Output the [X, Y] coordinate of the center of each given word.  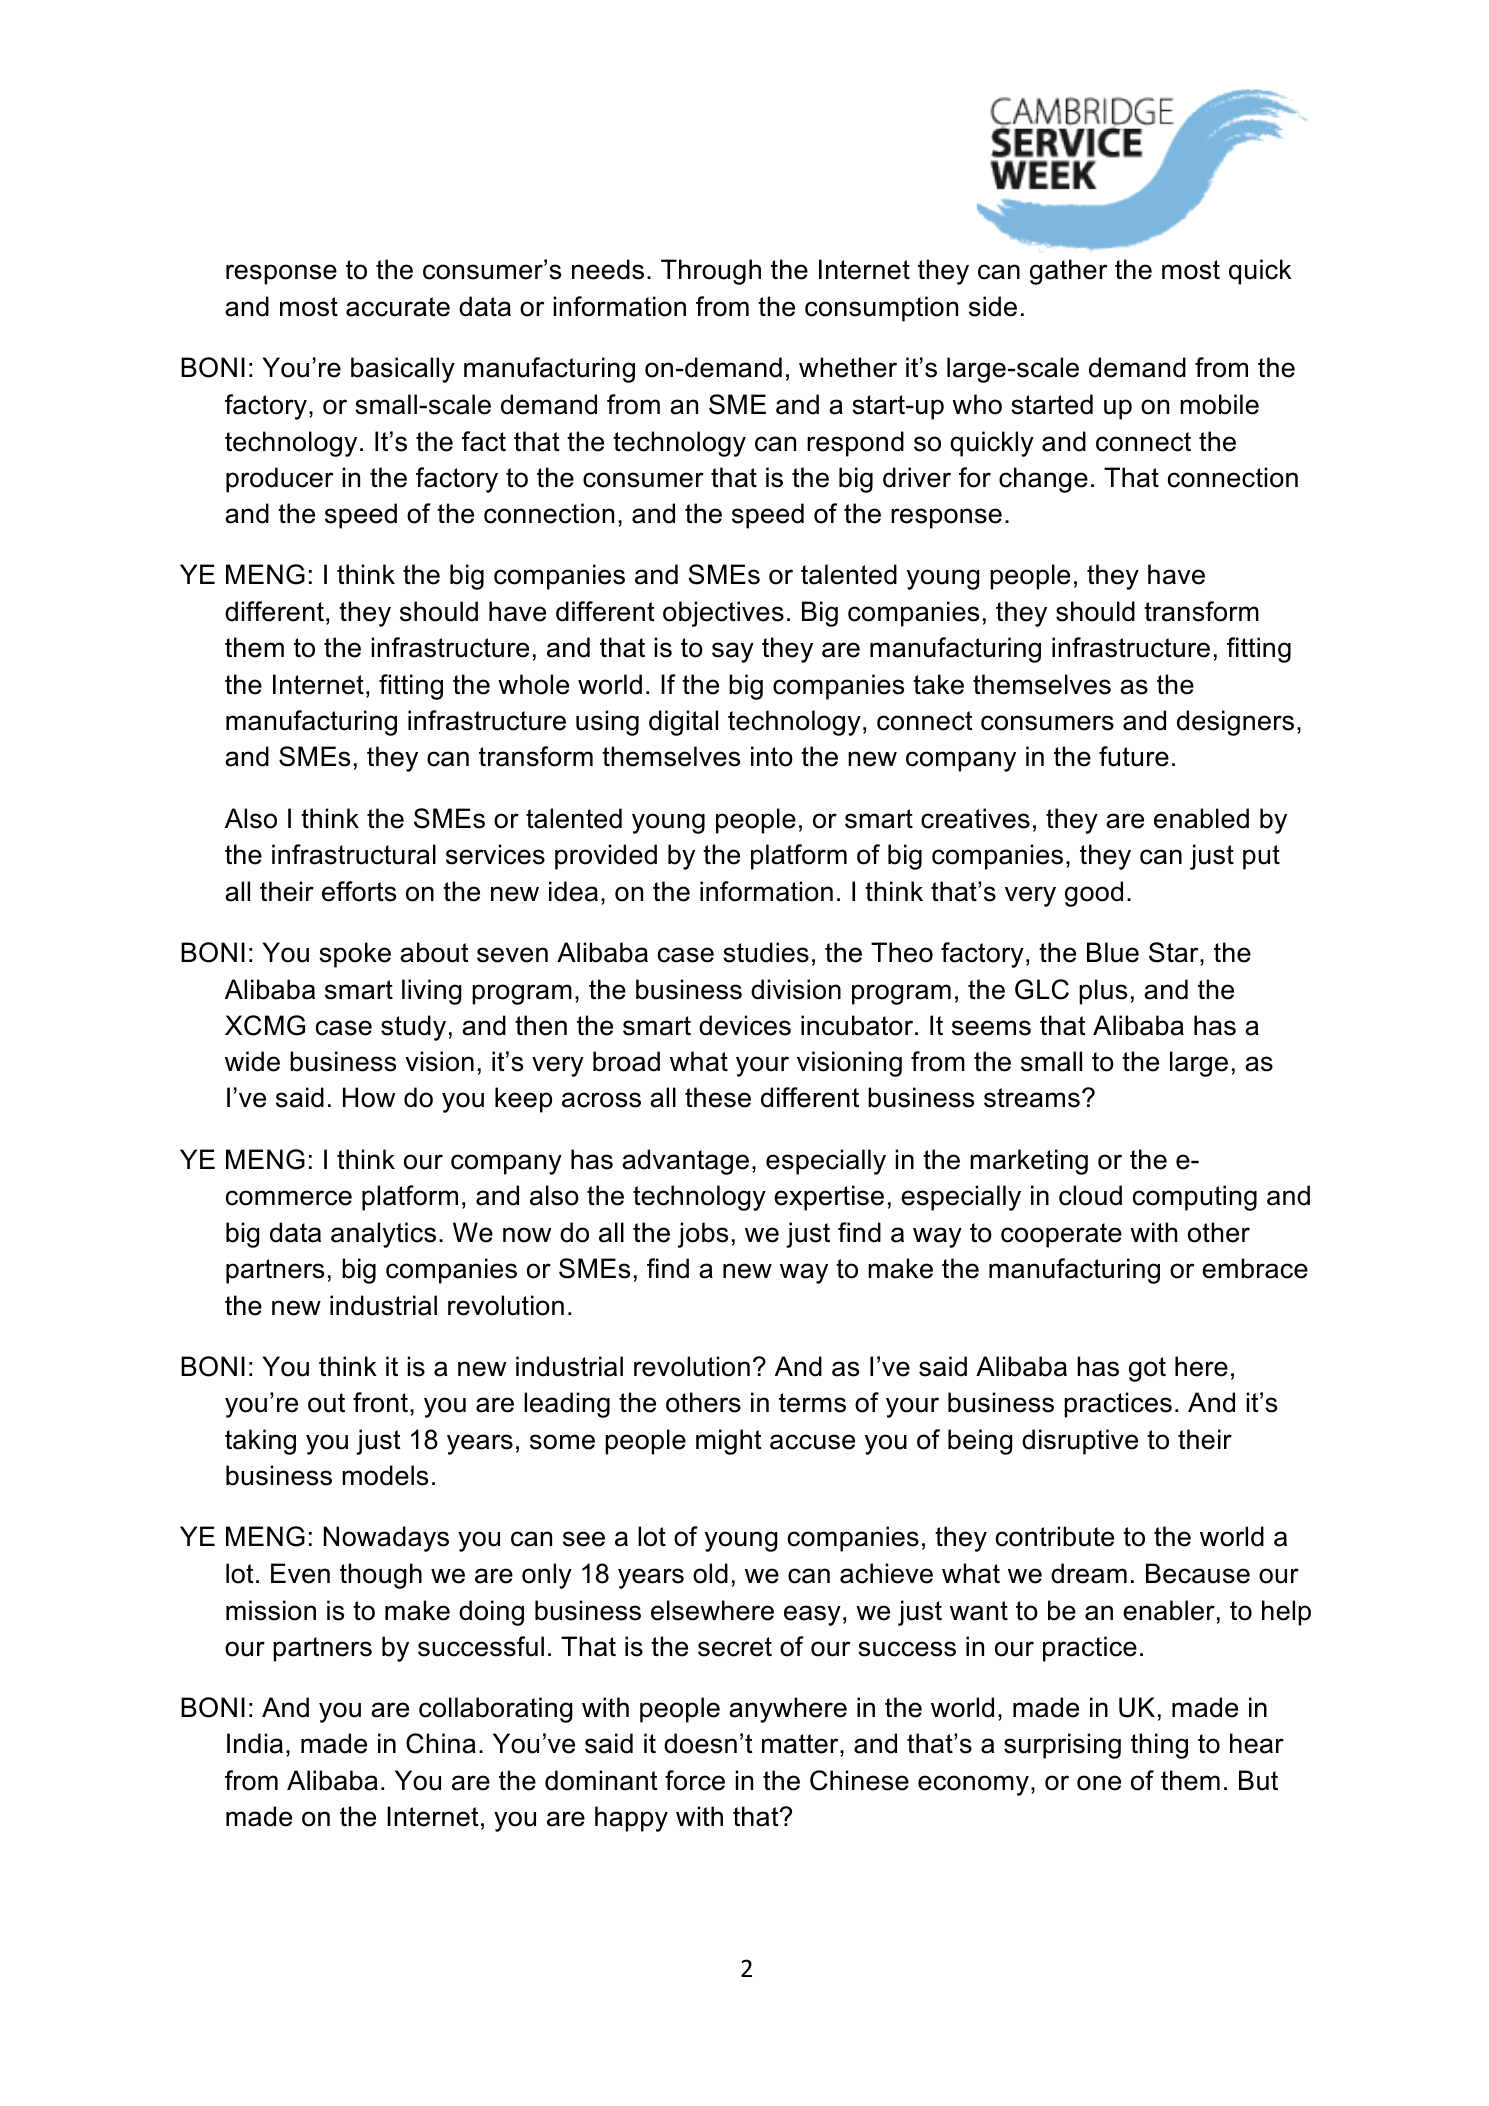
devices [745, 1025]
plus [1103, 992]
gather [1068, 272]
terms [812, 1403]
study [413, 1028]
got [1147, 1369]
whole [533, 684]
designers [1235, 723]
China [441, 1743]
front [380, 1402]
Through [711, 272]
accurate [398, 307]
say [733, 652]
